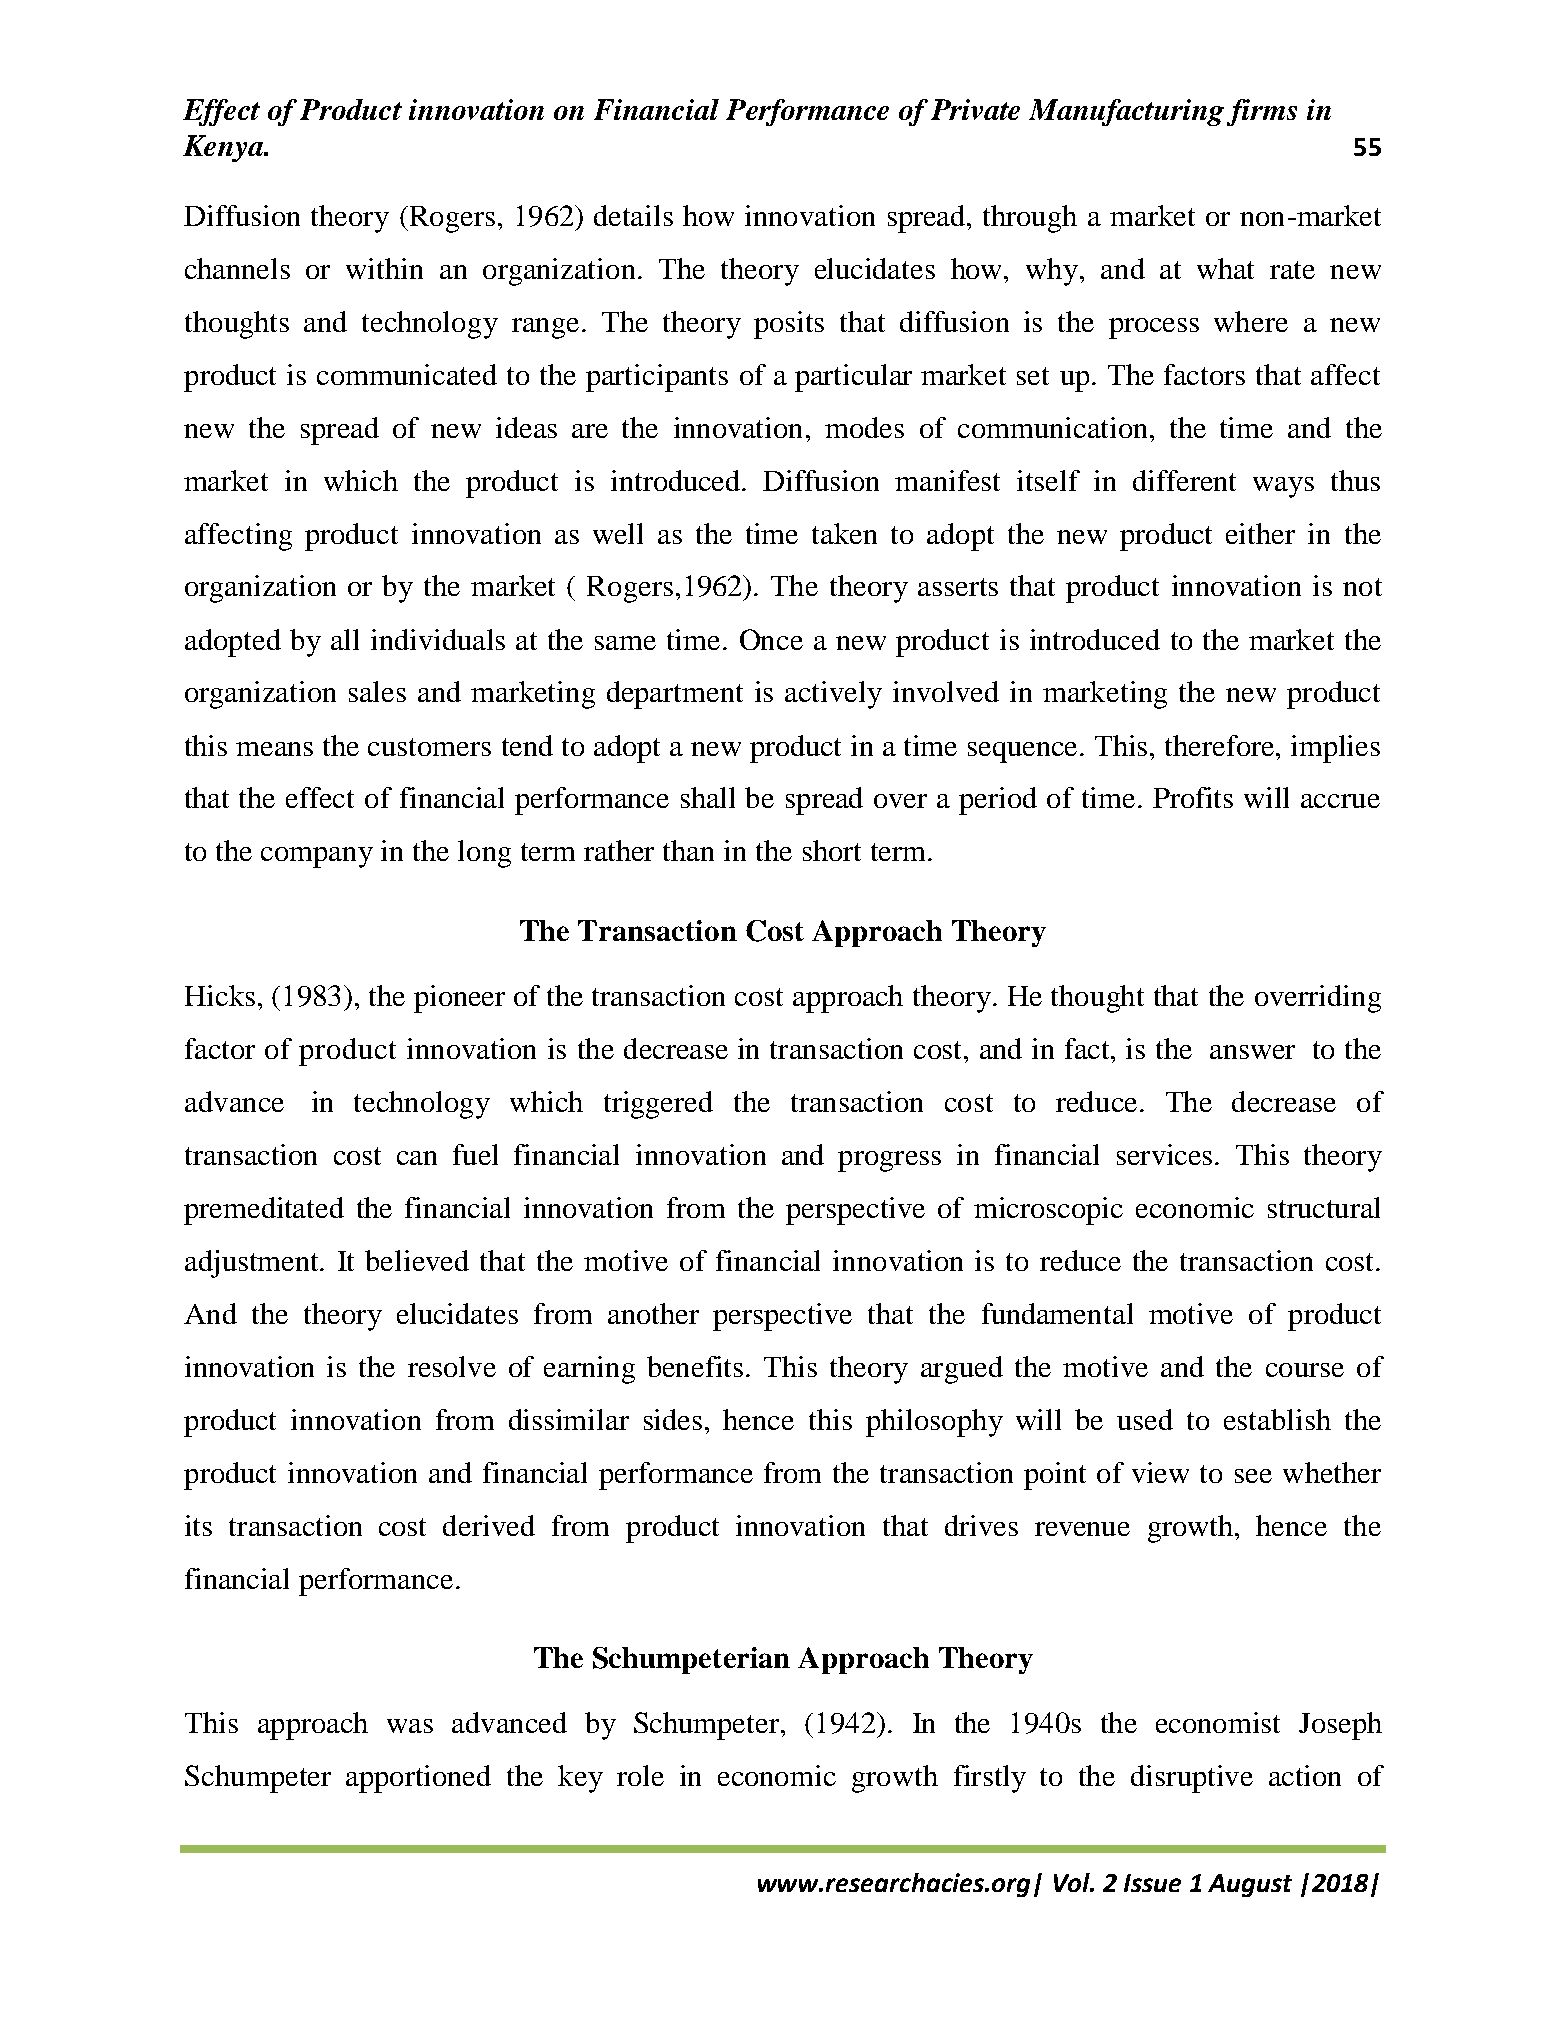  I want to click on details, so click(633, 215).
